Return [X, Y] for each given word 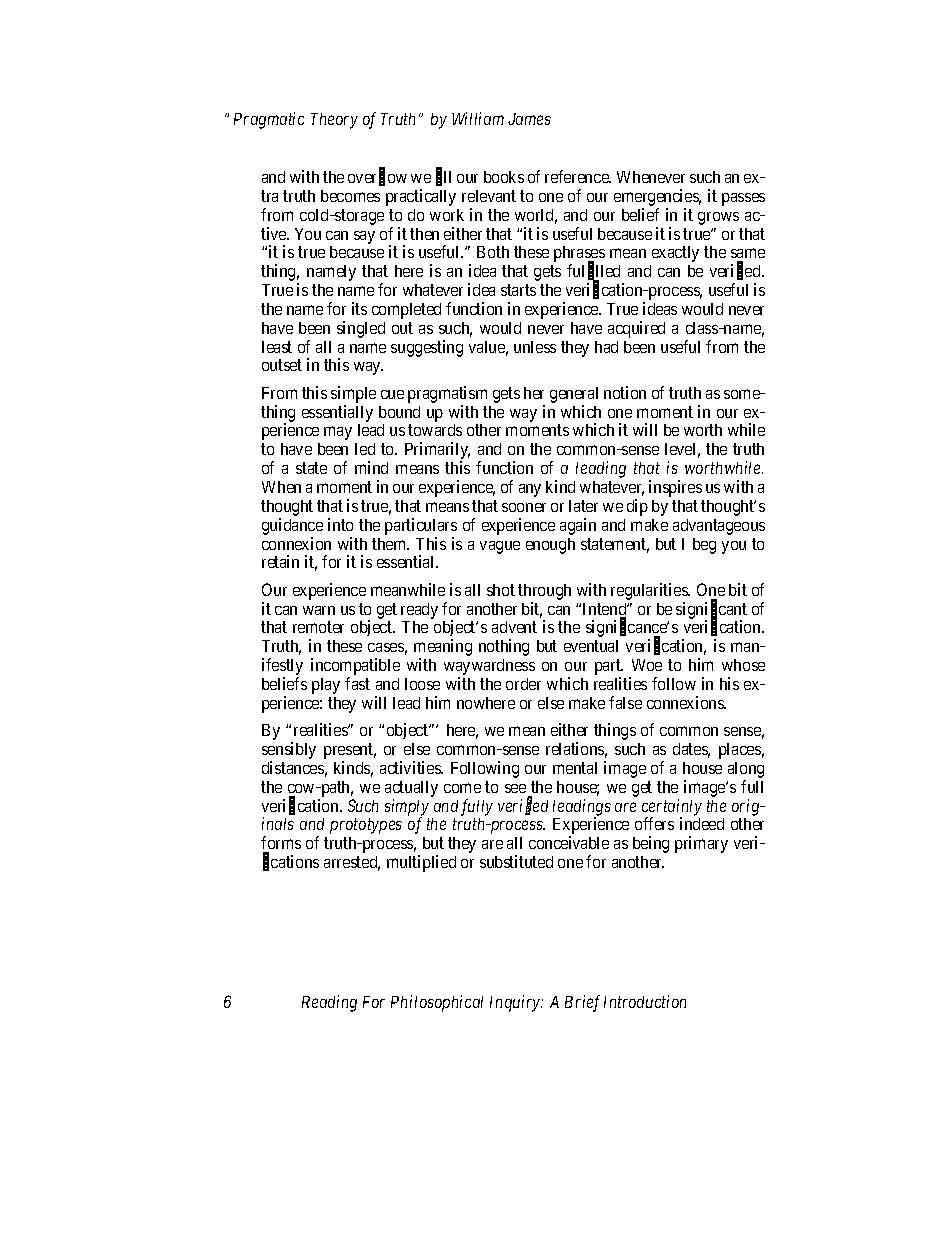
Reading [329, 1003]
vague [500, 547]
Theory [334, 121]
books [504, 177]
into [340, 524]
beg [704, 546]
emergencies [657, 199]
